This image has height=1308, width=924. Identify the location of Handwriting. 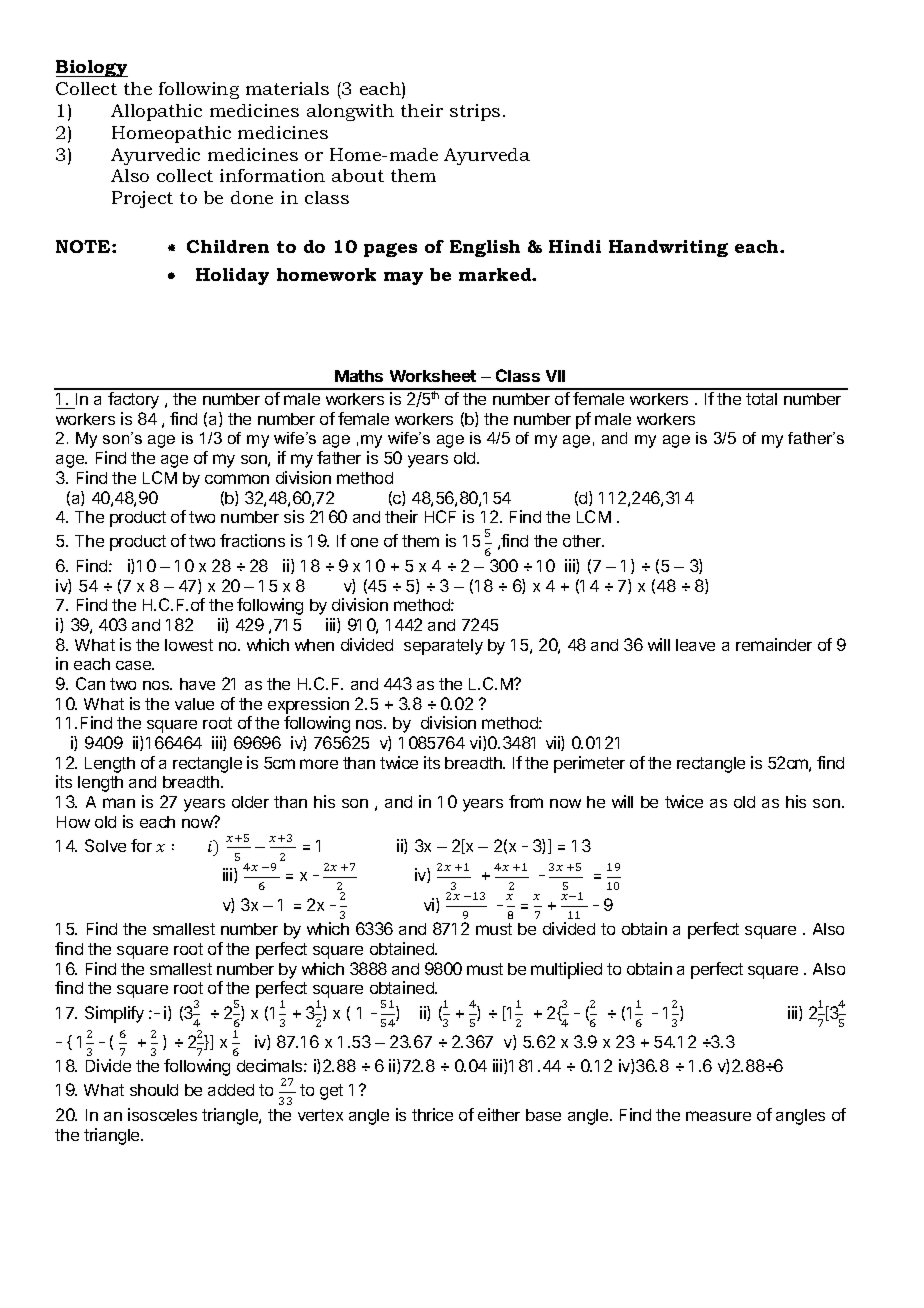
(668, 248).
